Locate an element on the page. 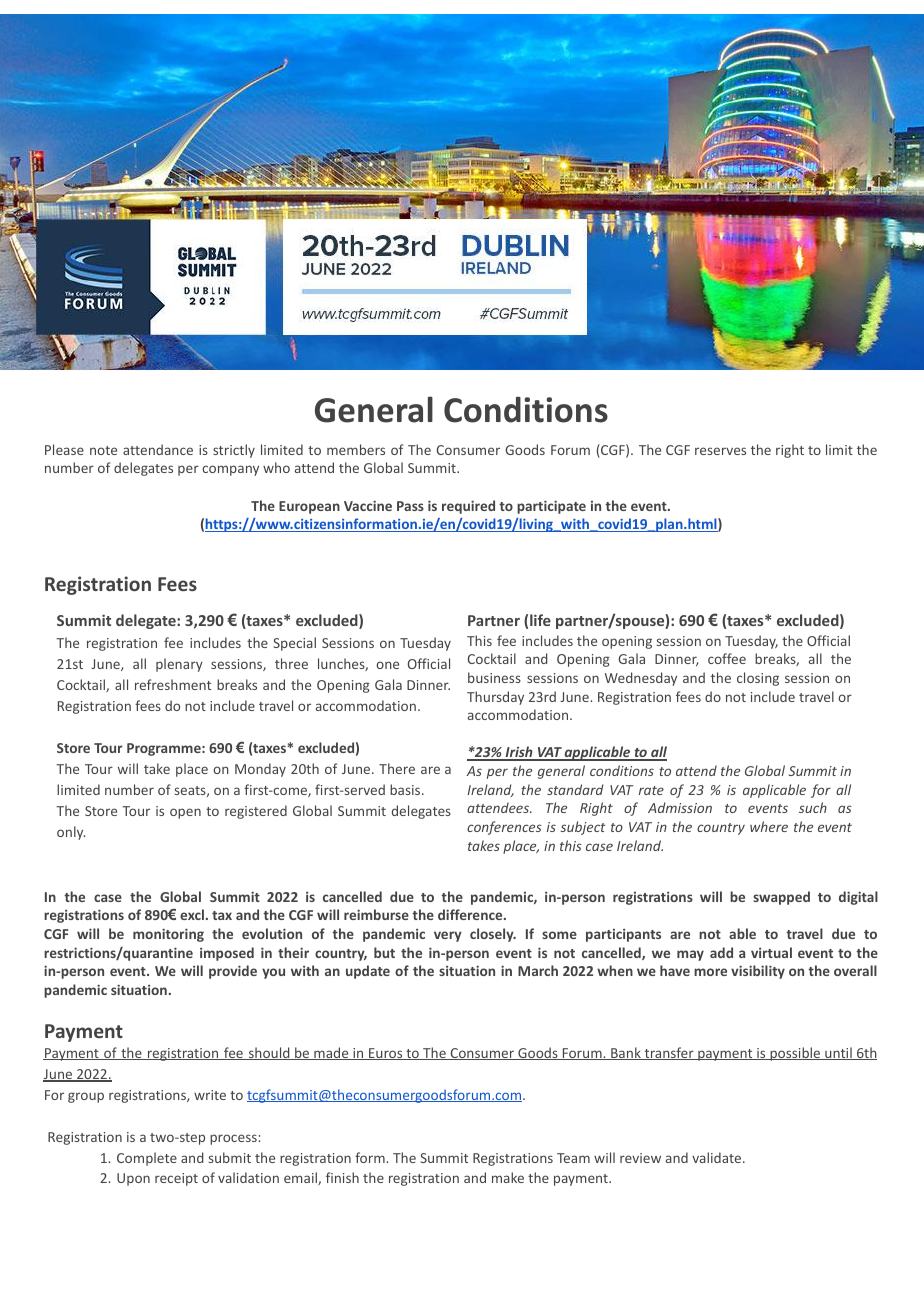 The image size is (924, 1307). registered is located at coordinates (256, 812).
